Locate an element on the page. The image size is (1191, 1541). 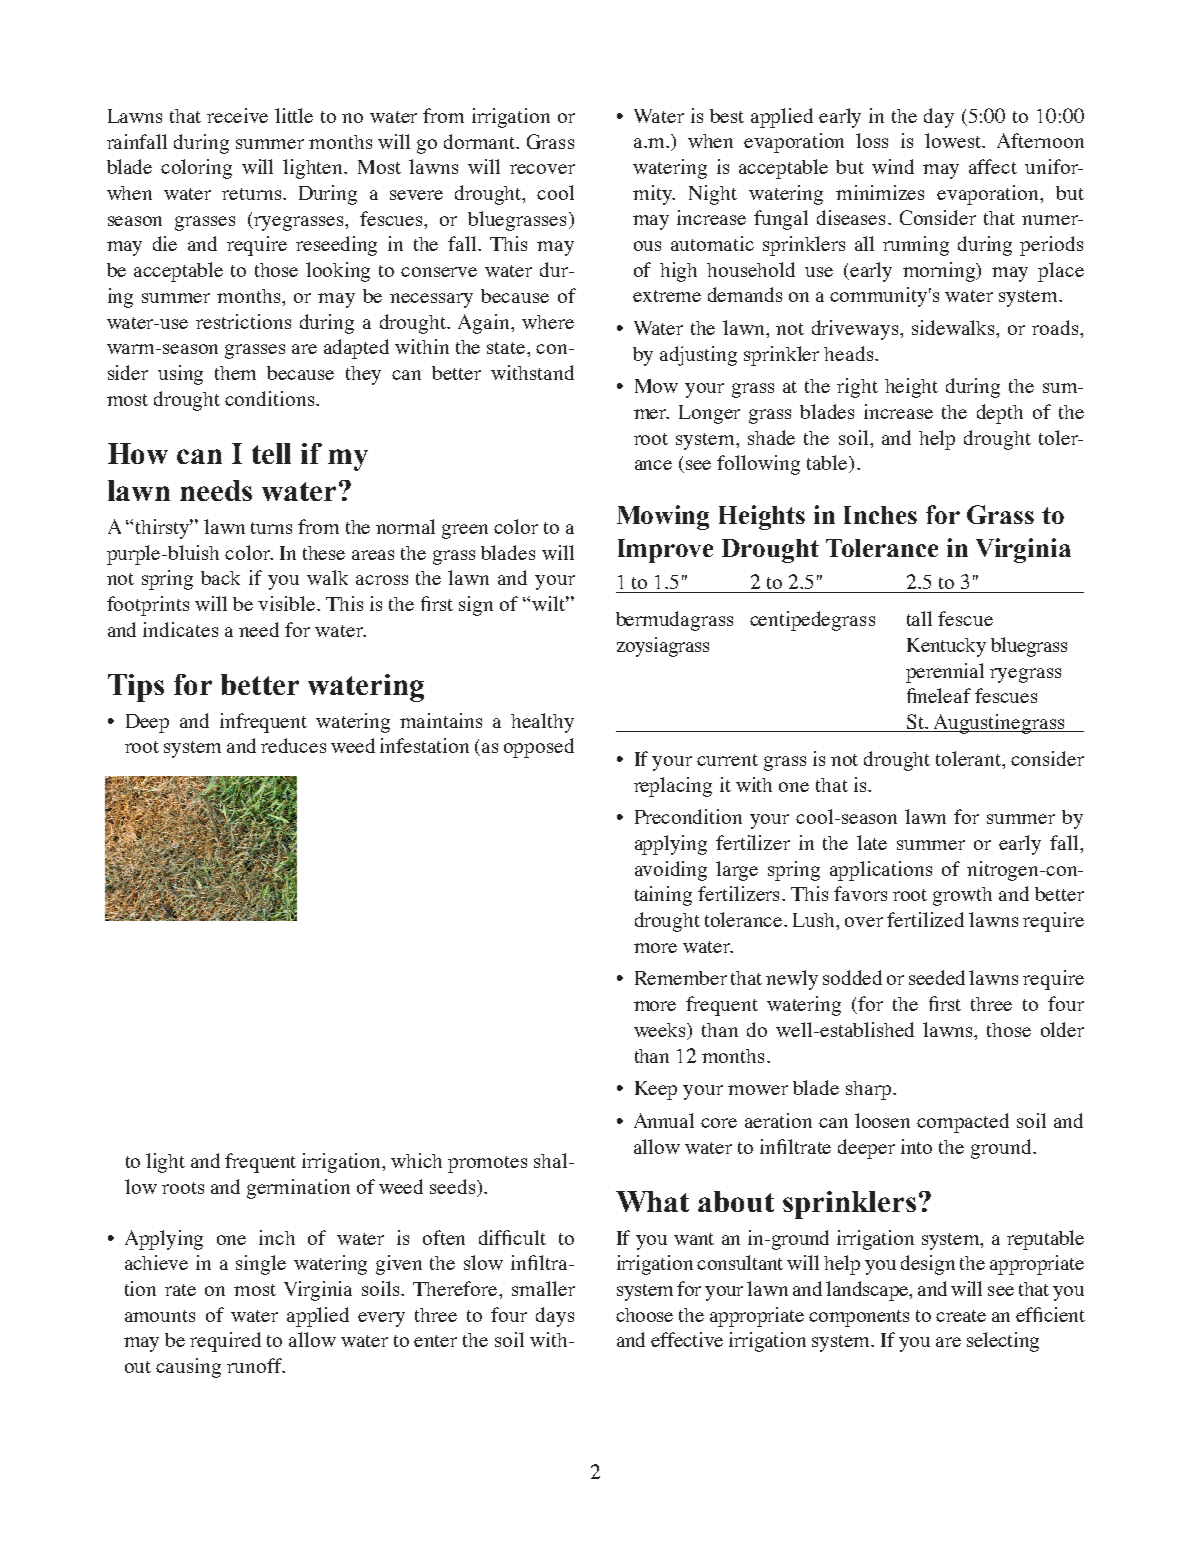
days is located at coordinates (555, 1317).
